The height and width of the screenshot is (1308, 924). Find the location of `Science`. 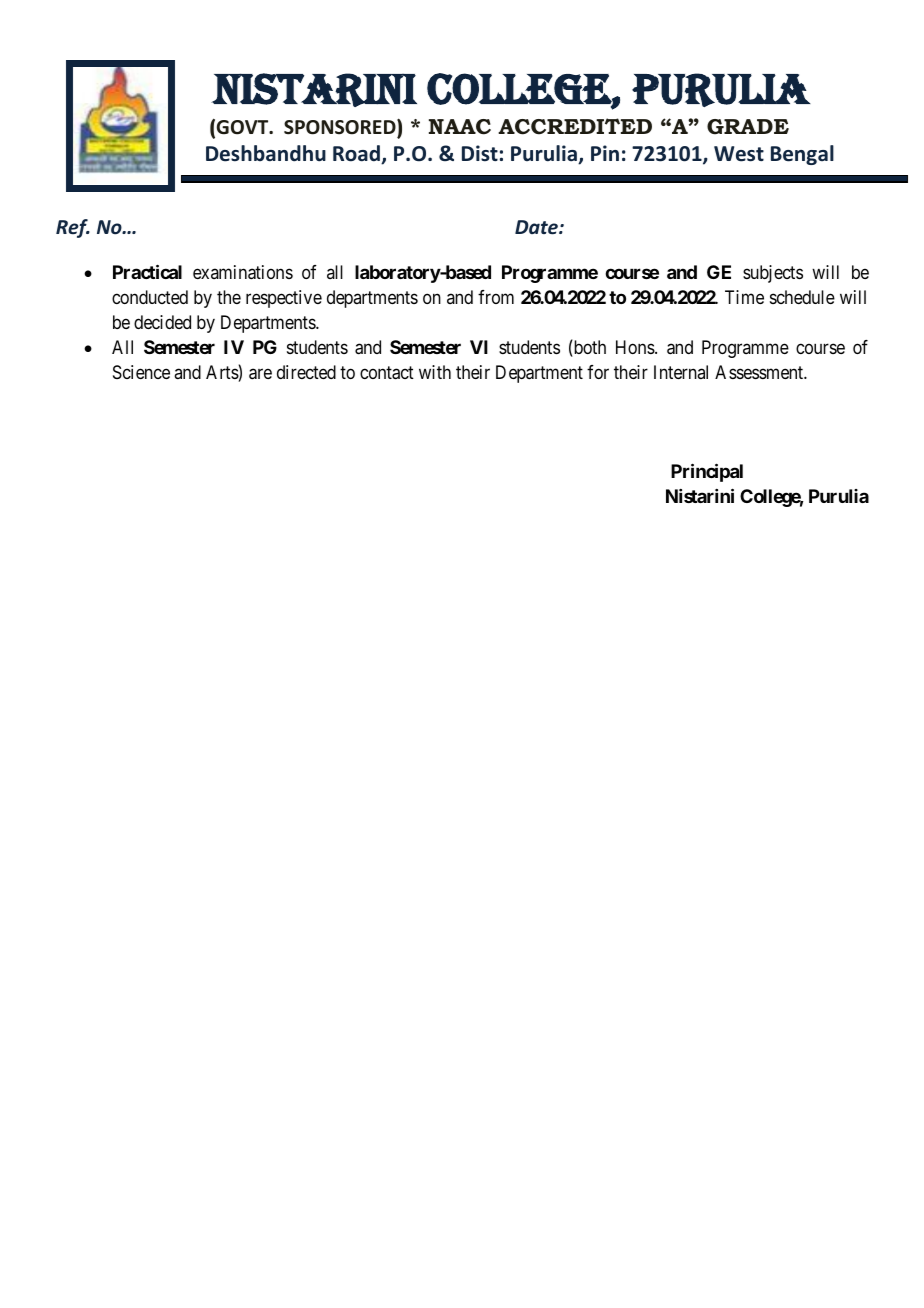

Science is located at coordinates (141, 372).
